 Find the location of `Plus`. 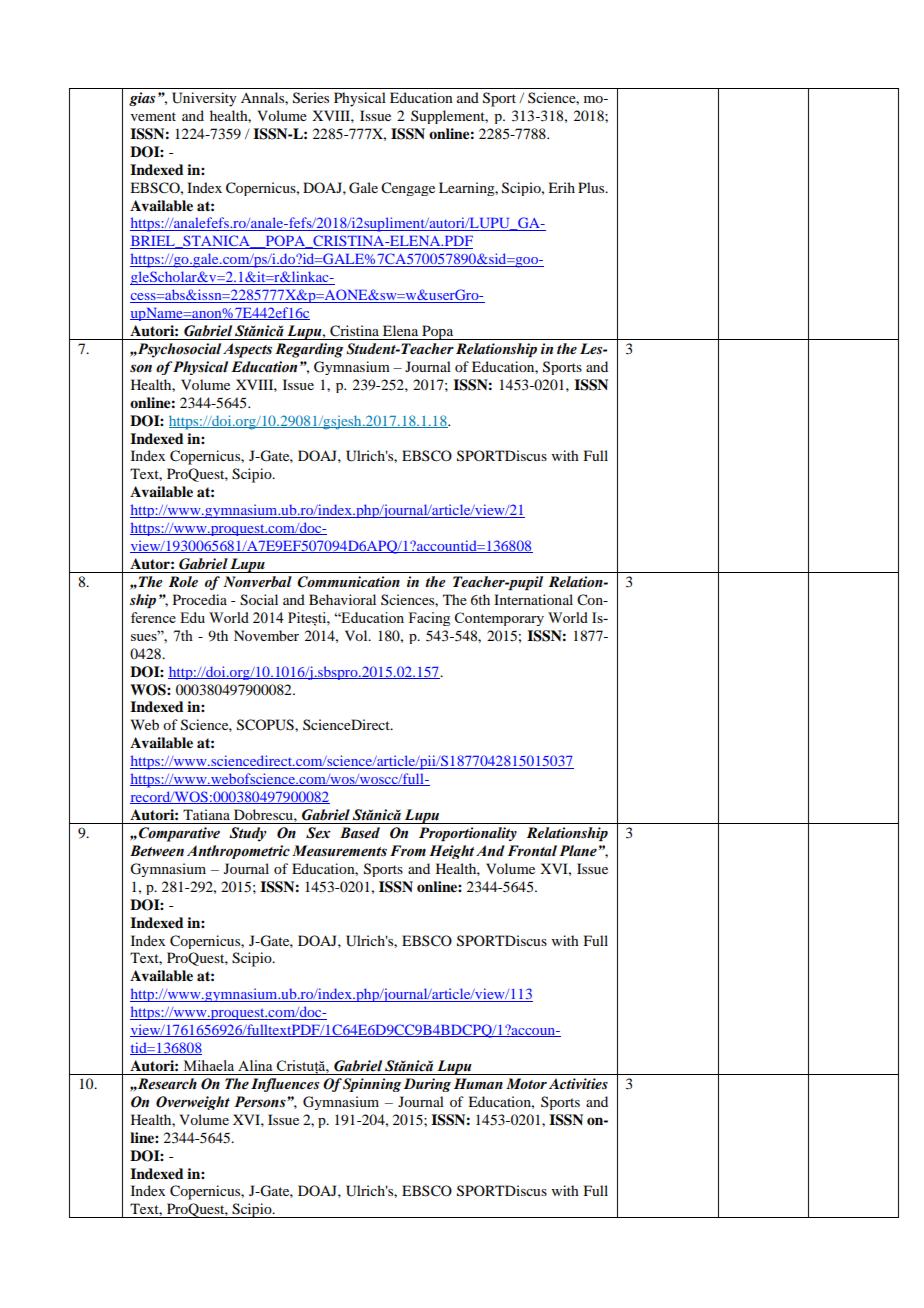

Plus is located at coordinates (592, 187).
